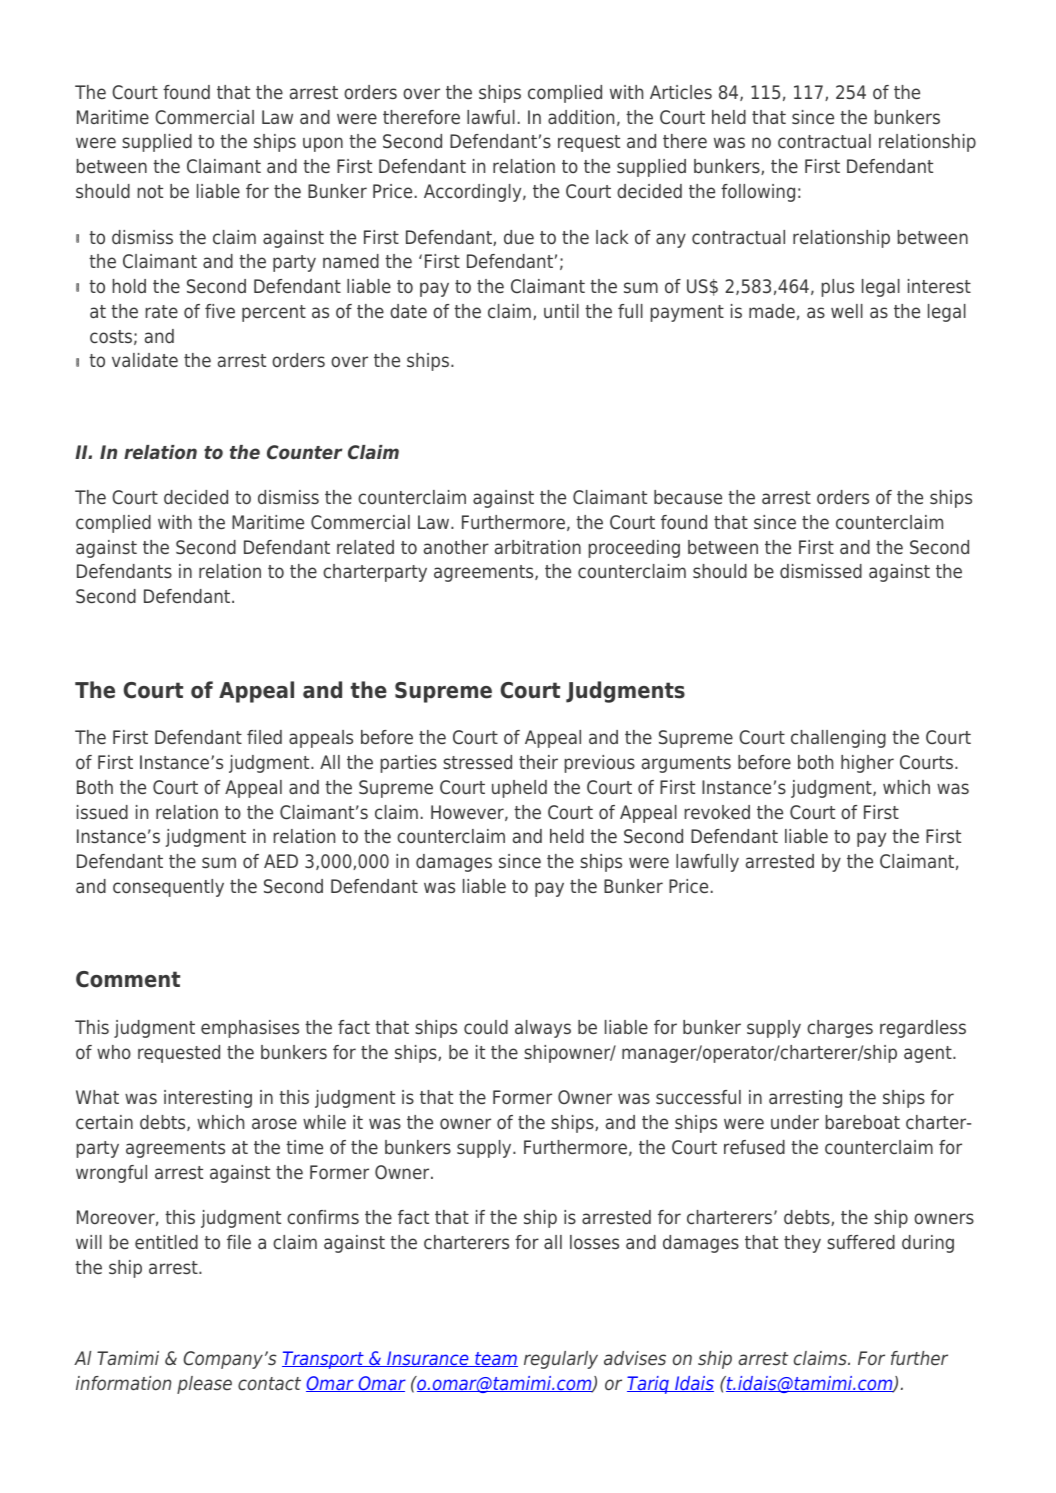 This screenshot has width=1056, height=1493. I want to click on arbitration, so click(538, 547).
